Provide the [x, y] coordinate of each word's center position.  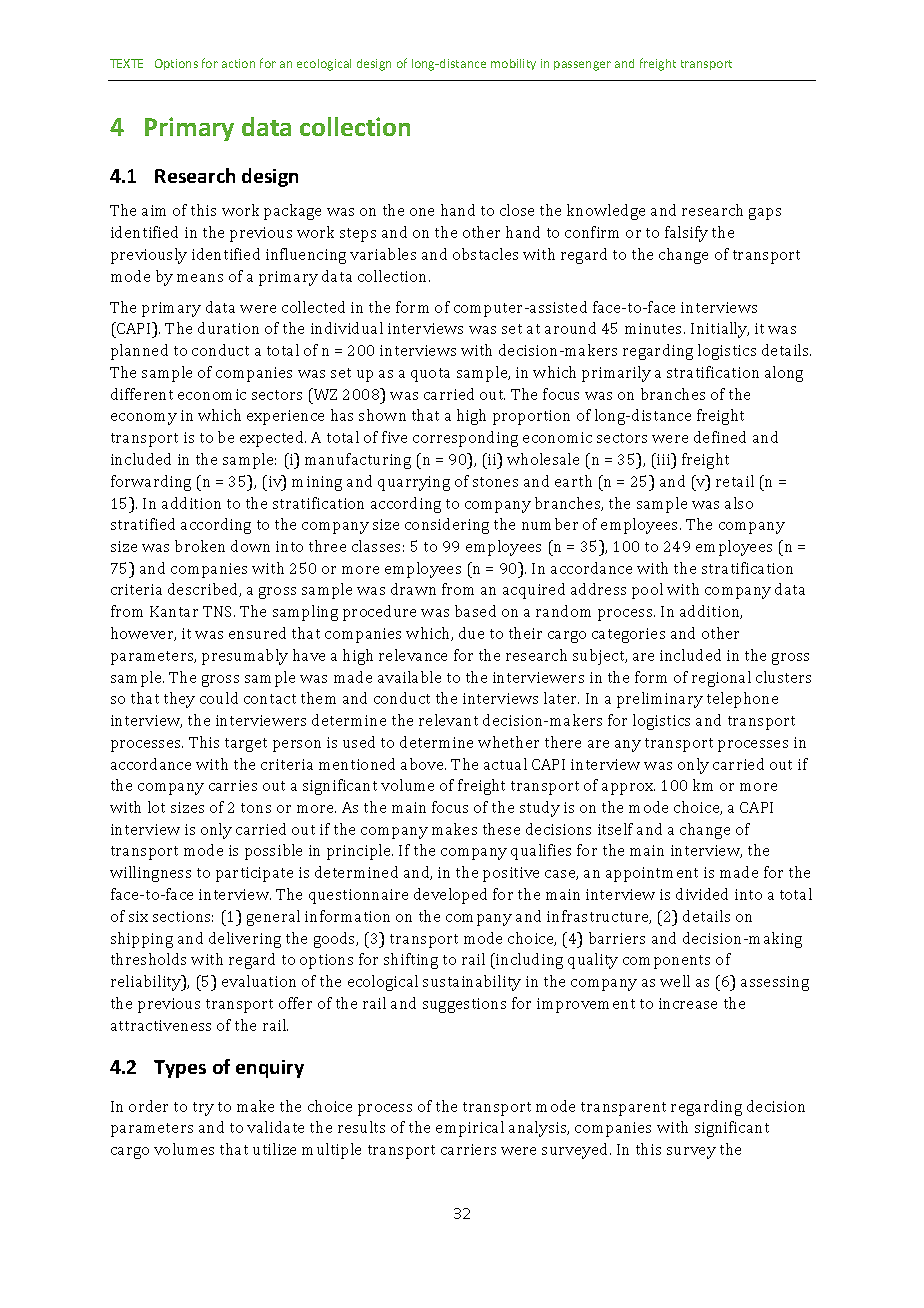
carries [233, 785]
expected [273, 439]
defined [720, 437]
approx [628, 789]
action [238, 63]
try [203, 1109]
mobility [513, 64]
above [423, 764]
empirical [470, 1129]
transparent [623, 1109]
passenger [582, 66]
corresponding [465, 439]
